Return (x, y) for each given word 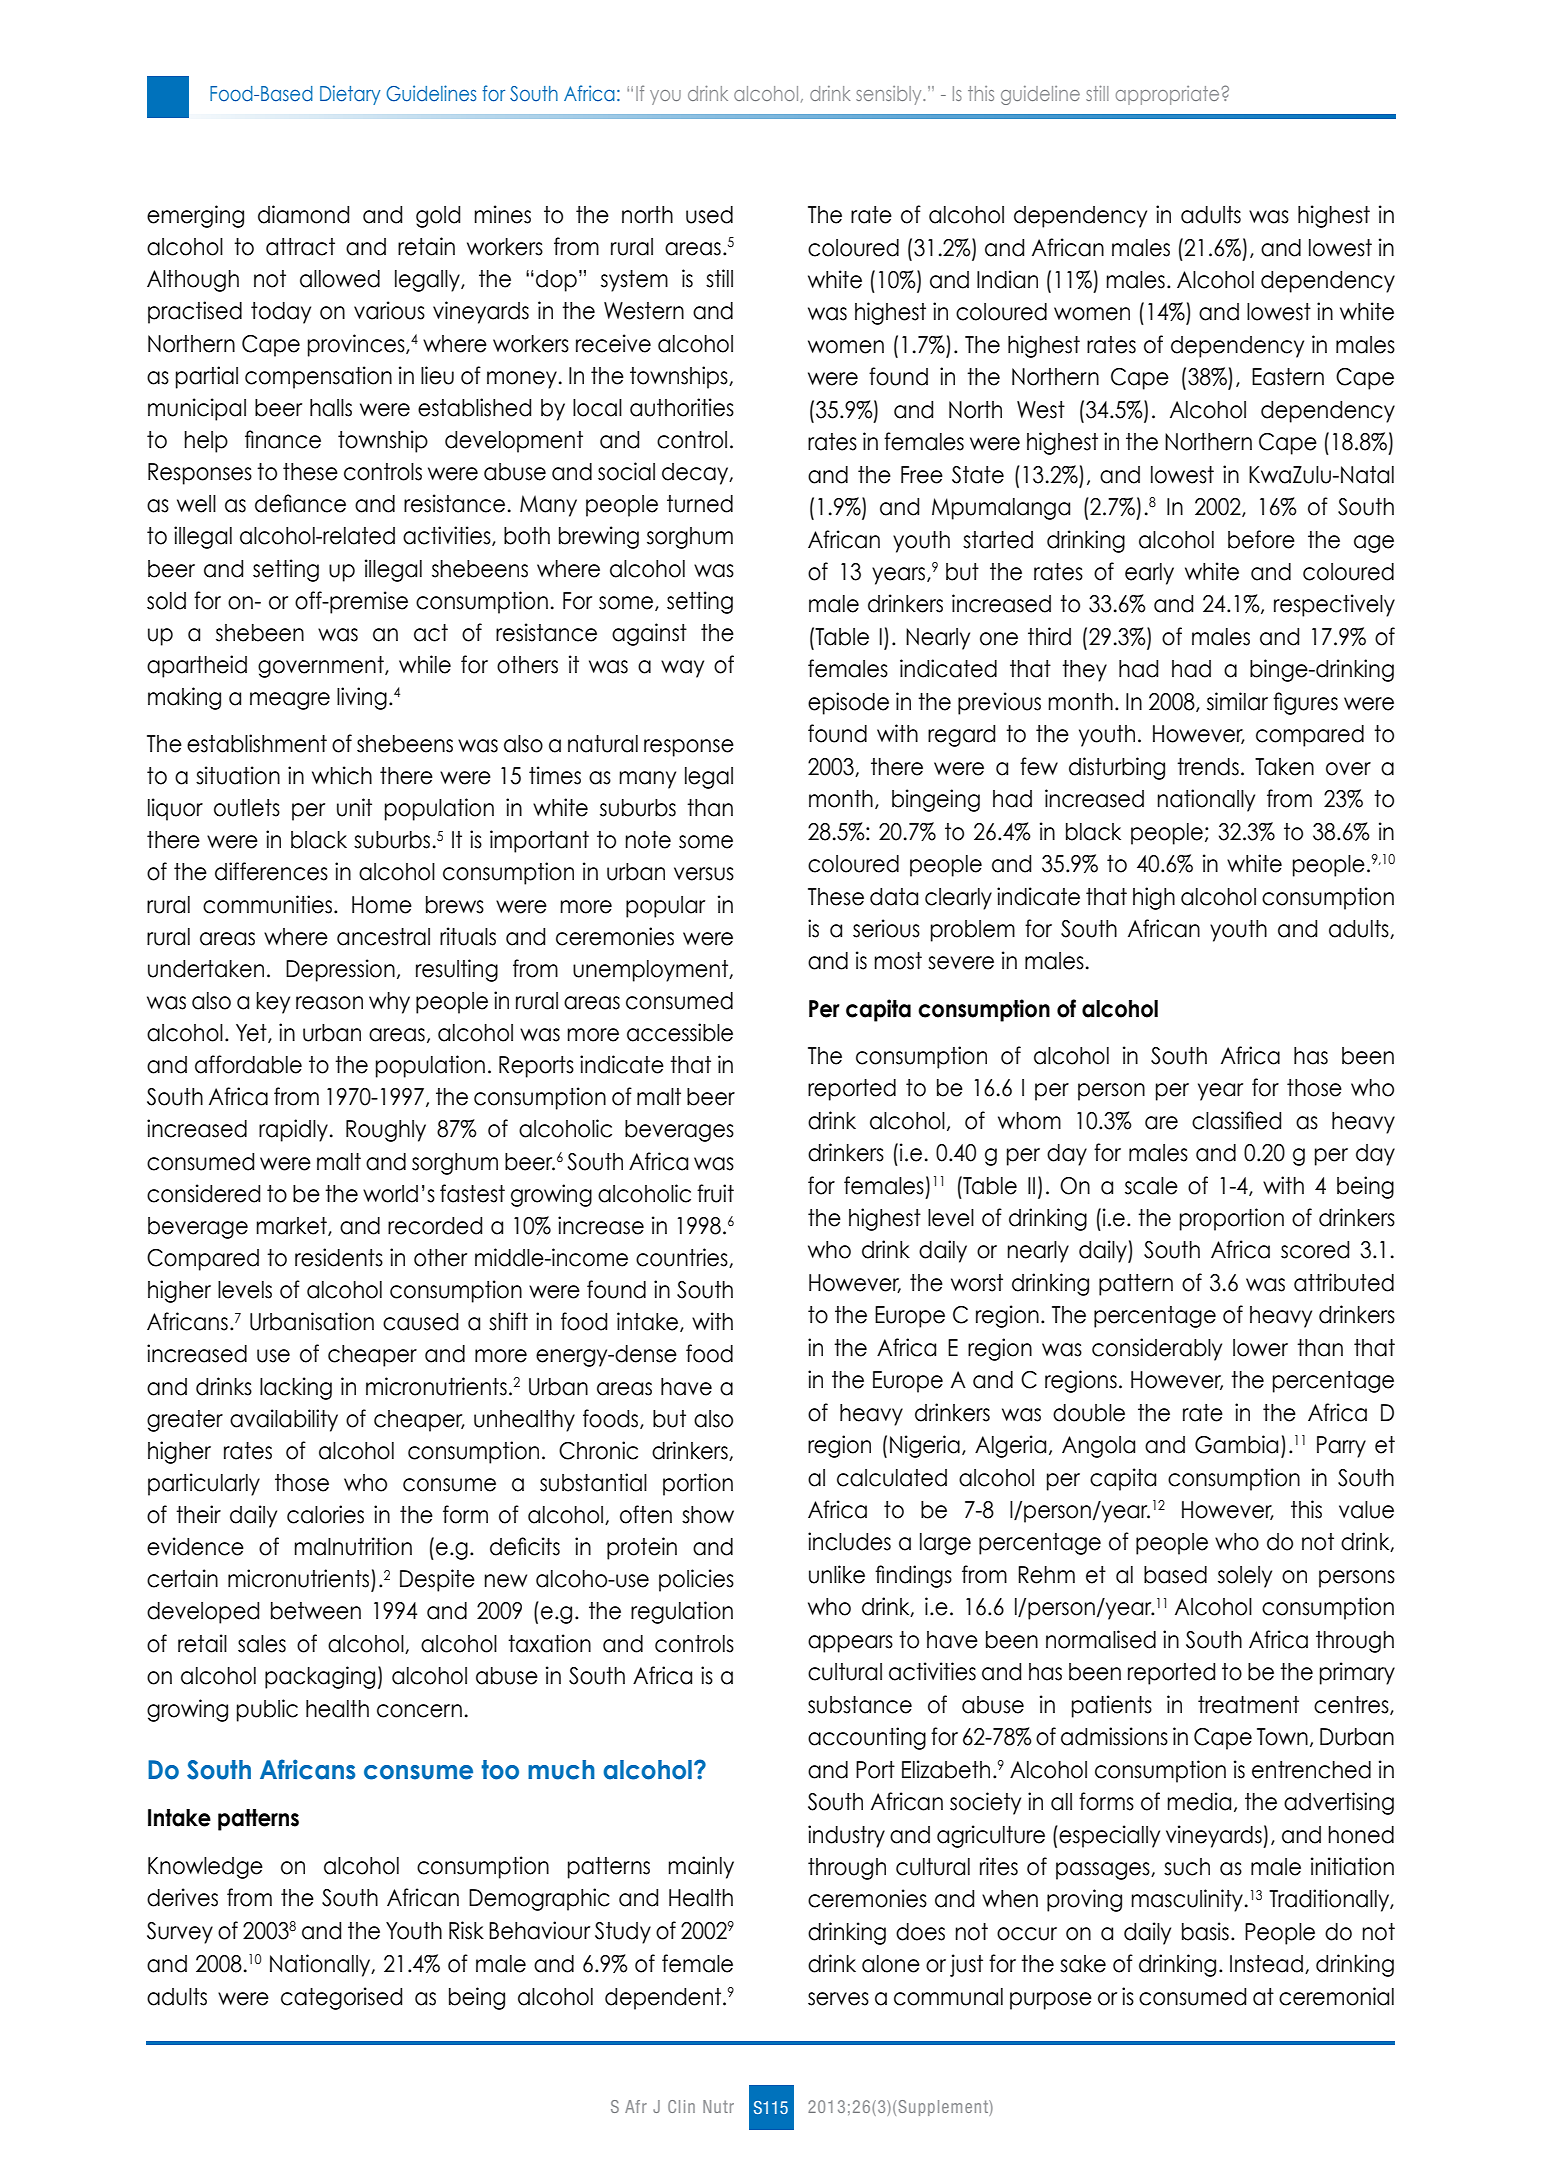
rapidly (293, 1130)
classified (1236, 1120)
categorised (341, 1998)
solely (1245, 1577)
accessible (680, 1032)
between (316, 1611)
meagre (290, 701)
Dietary (350, 95)
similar (1237, 701)
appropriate (1167, 95)
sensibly (890, 95)
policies (696, 1580)
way (682, 669)
